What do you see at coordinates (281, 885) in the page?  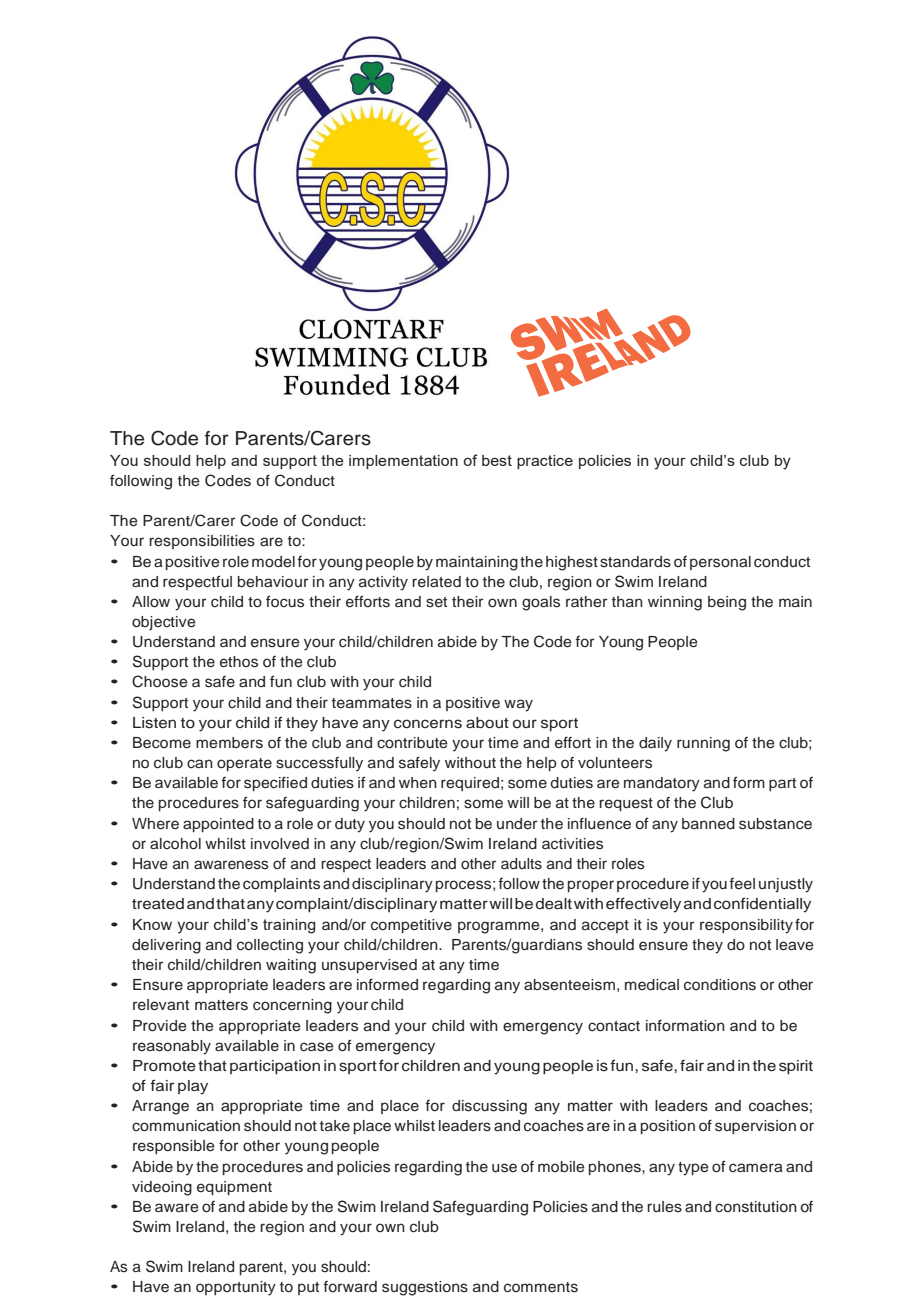 I see `complaints` at bounding box center [281, 885].
